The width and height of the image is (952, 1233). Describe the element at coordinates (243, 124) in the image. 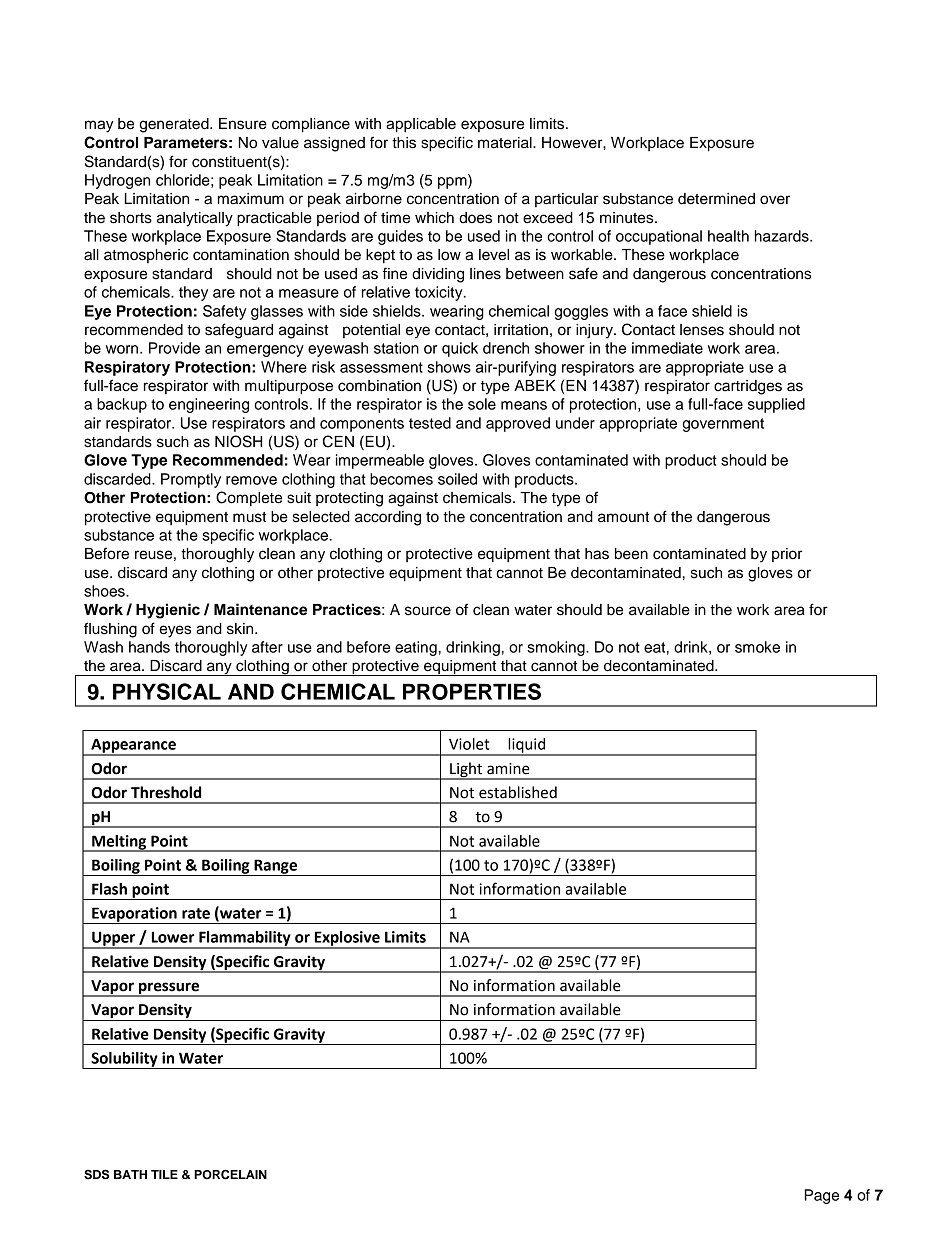

I see `Ensure` at that location.
